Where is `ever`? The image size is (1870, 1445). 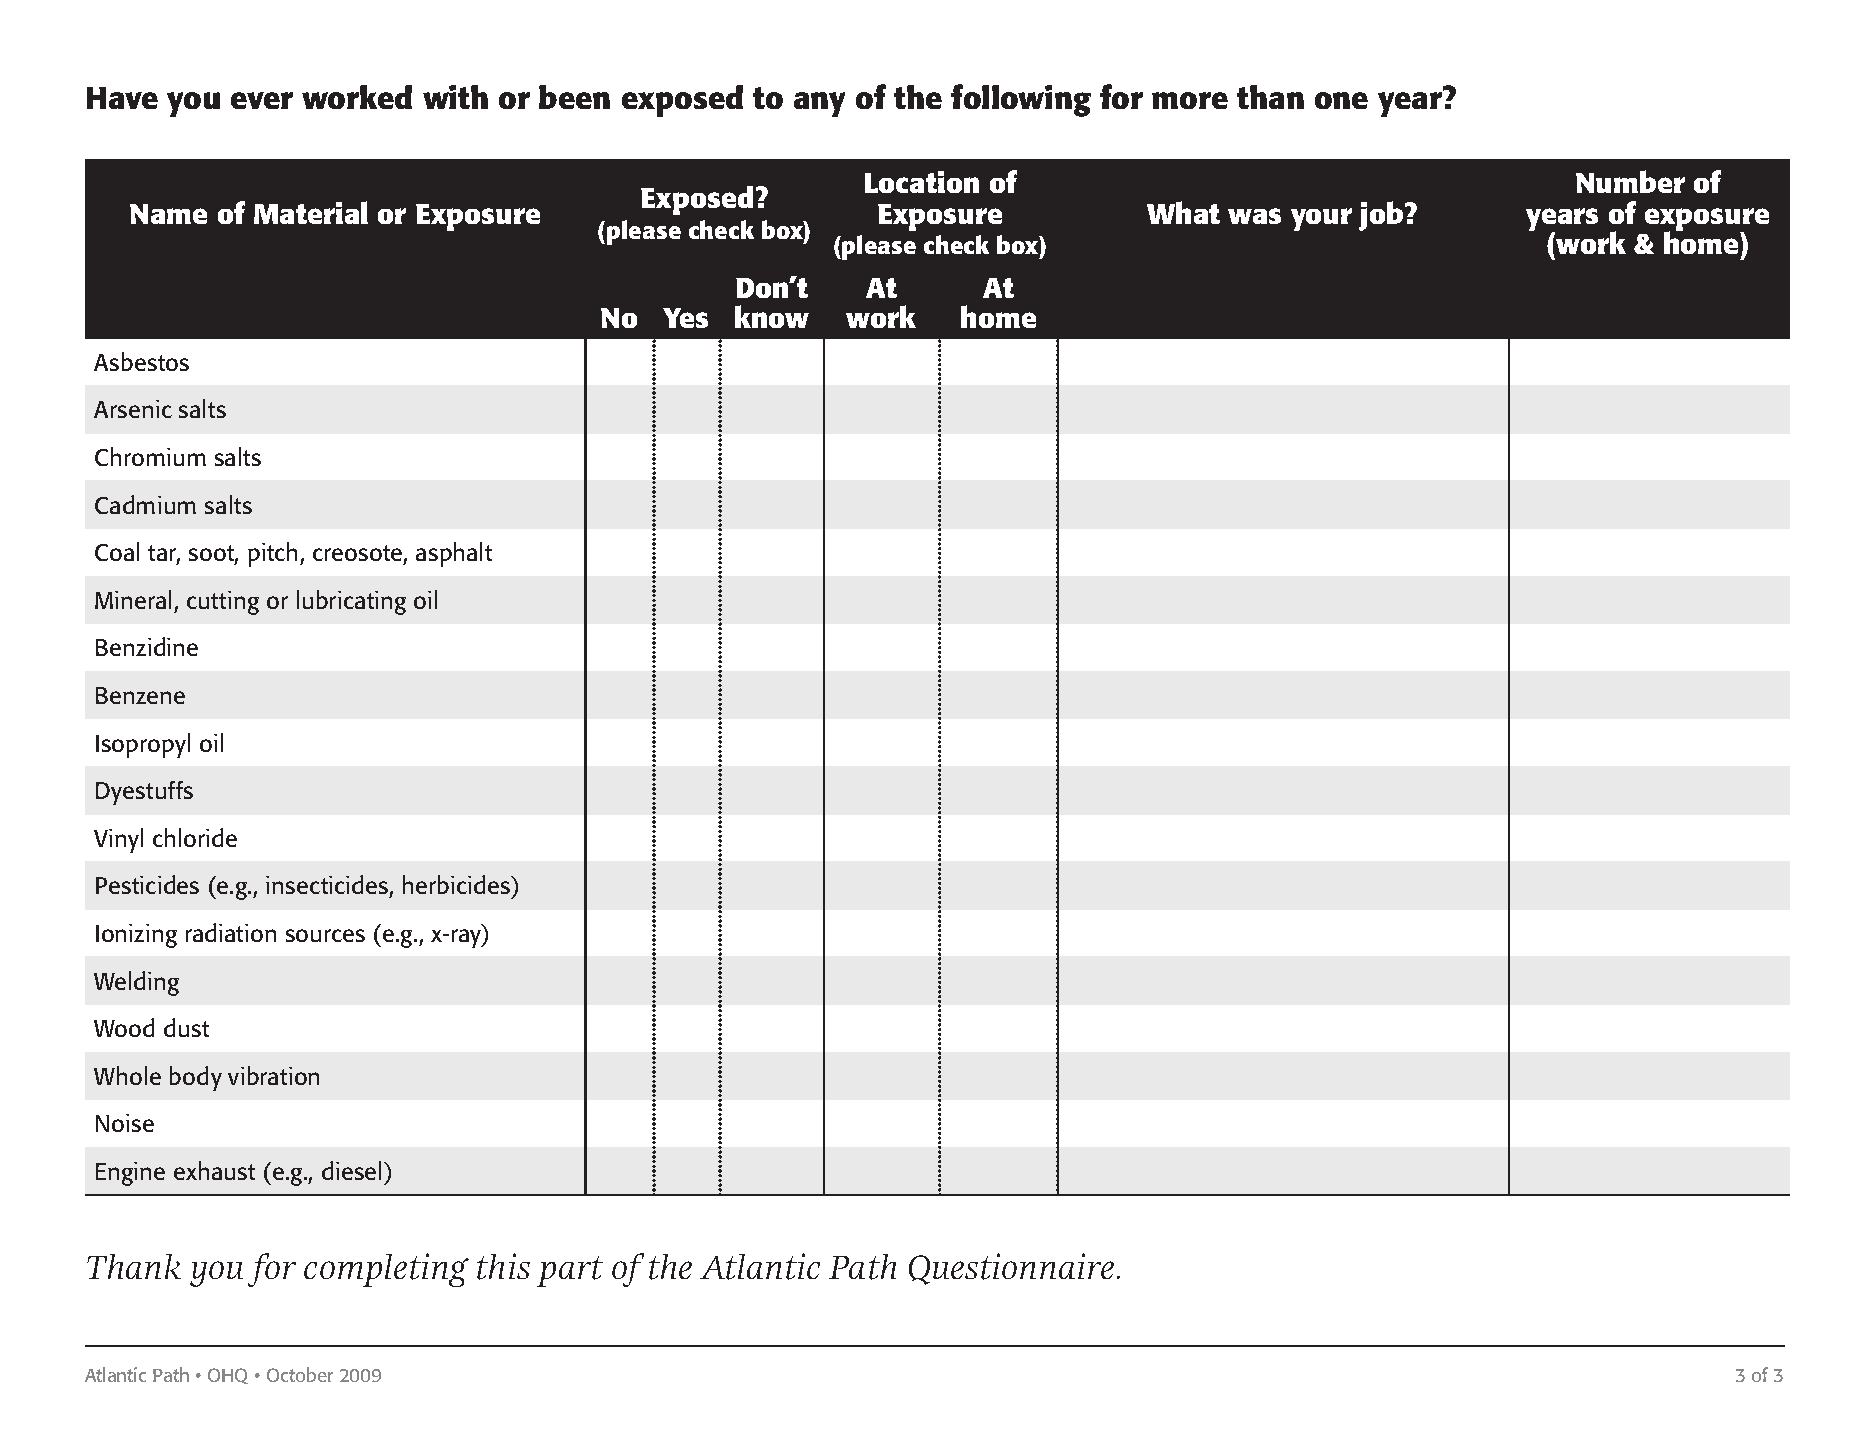
ever is located at coordinates (262, 100).
